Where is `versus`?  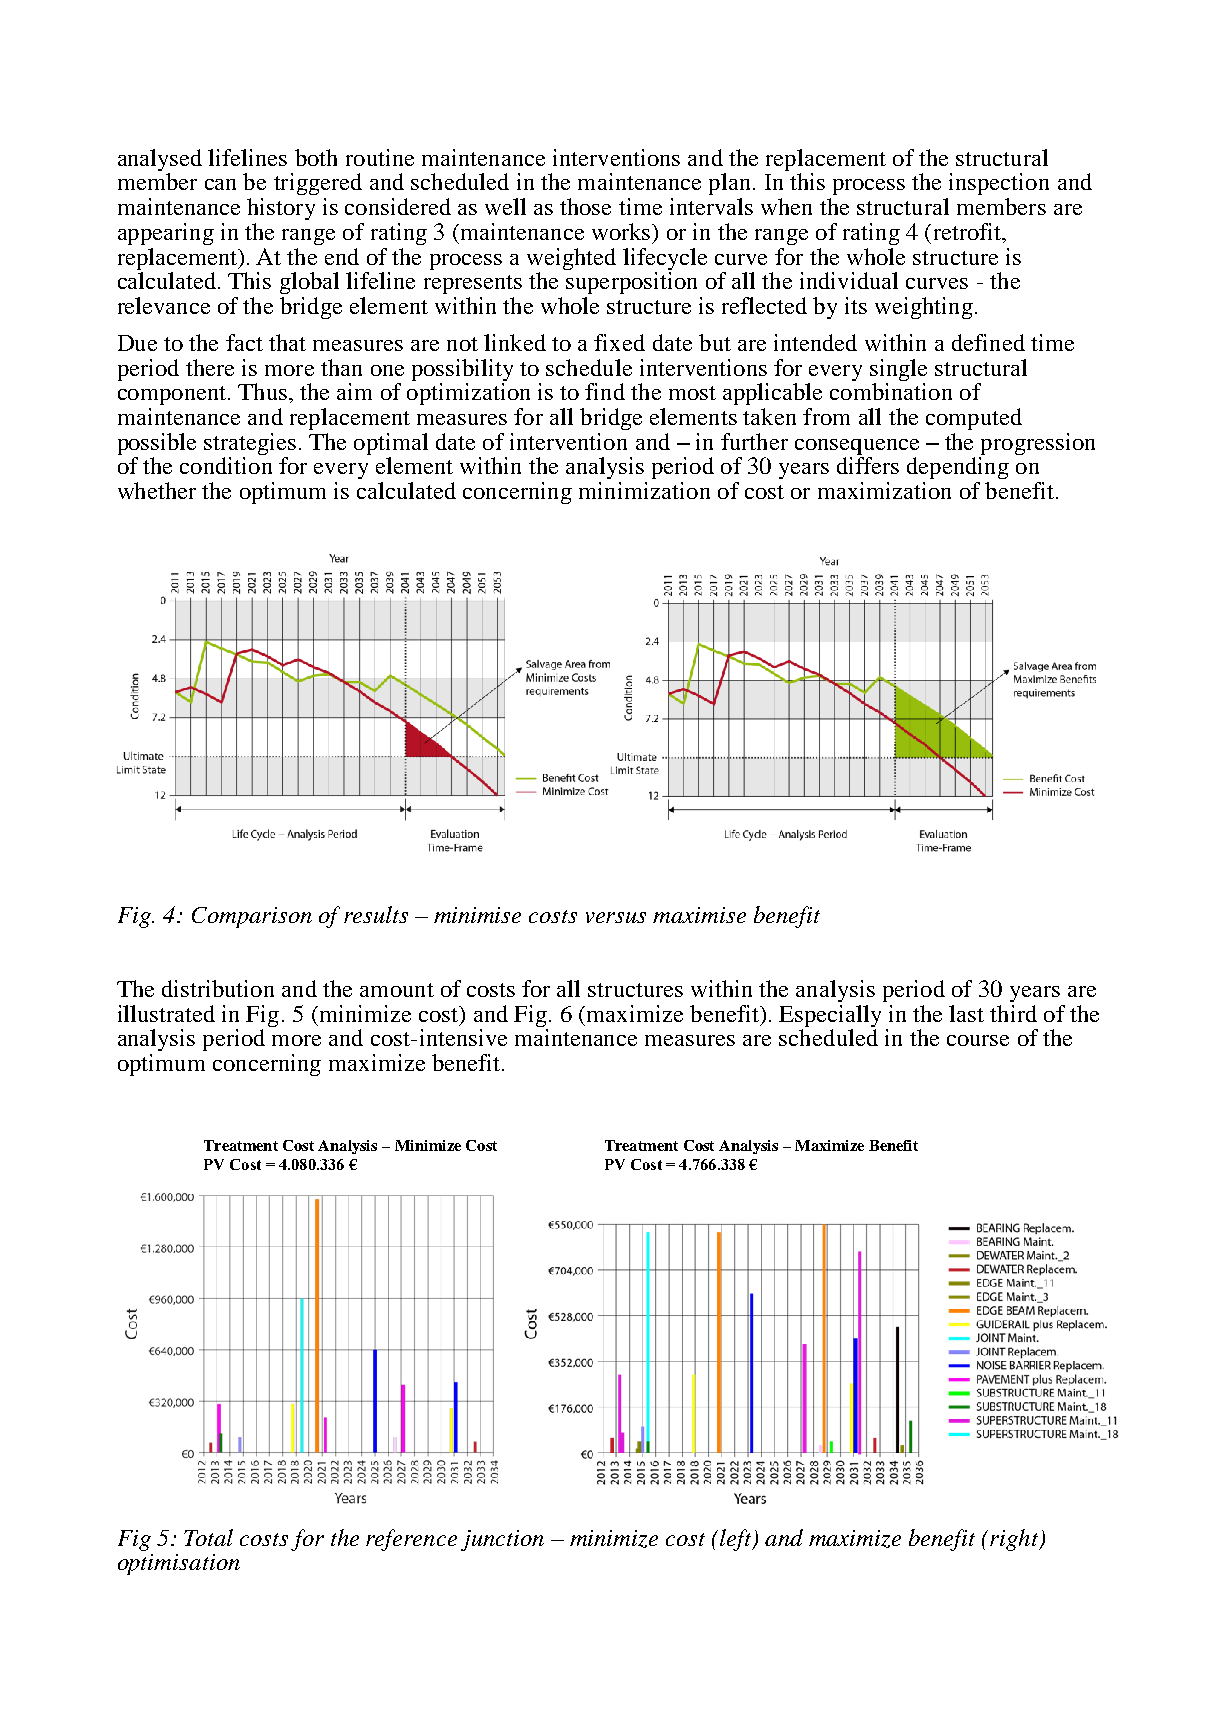
versus is located at coordinates (616, 917).
